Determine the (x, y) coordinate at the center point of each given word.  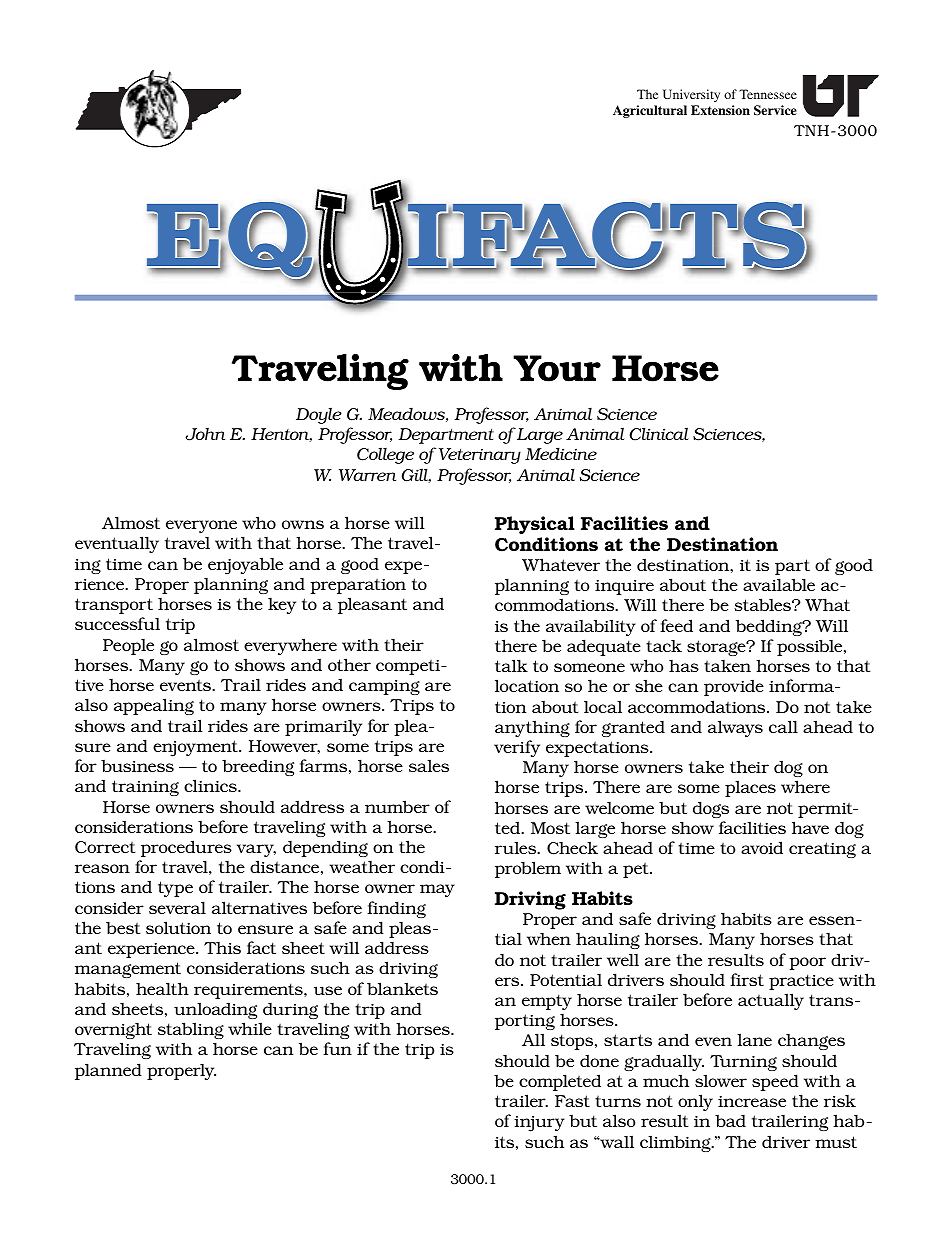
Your (557, 368)
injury (539, 1124)
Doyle (319, 415)
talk (511, 665)
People (128, 646)
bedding (770, 627)
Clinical (659, 434)
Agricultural (650, 111)
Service (775, 110)
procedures (186, 848)
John (205, 434)
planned (108, 1071)
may (437, 890)
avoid (762, 847)
